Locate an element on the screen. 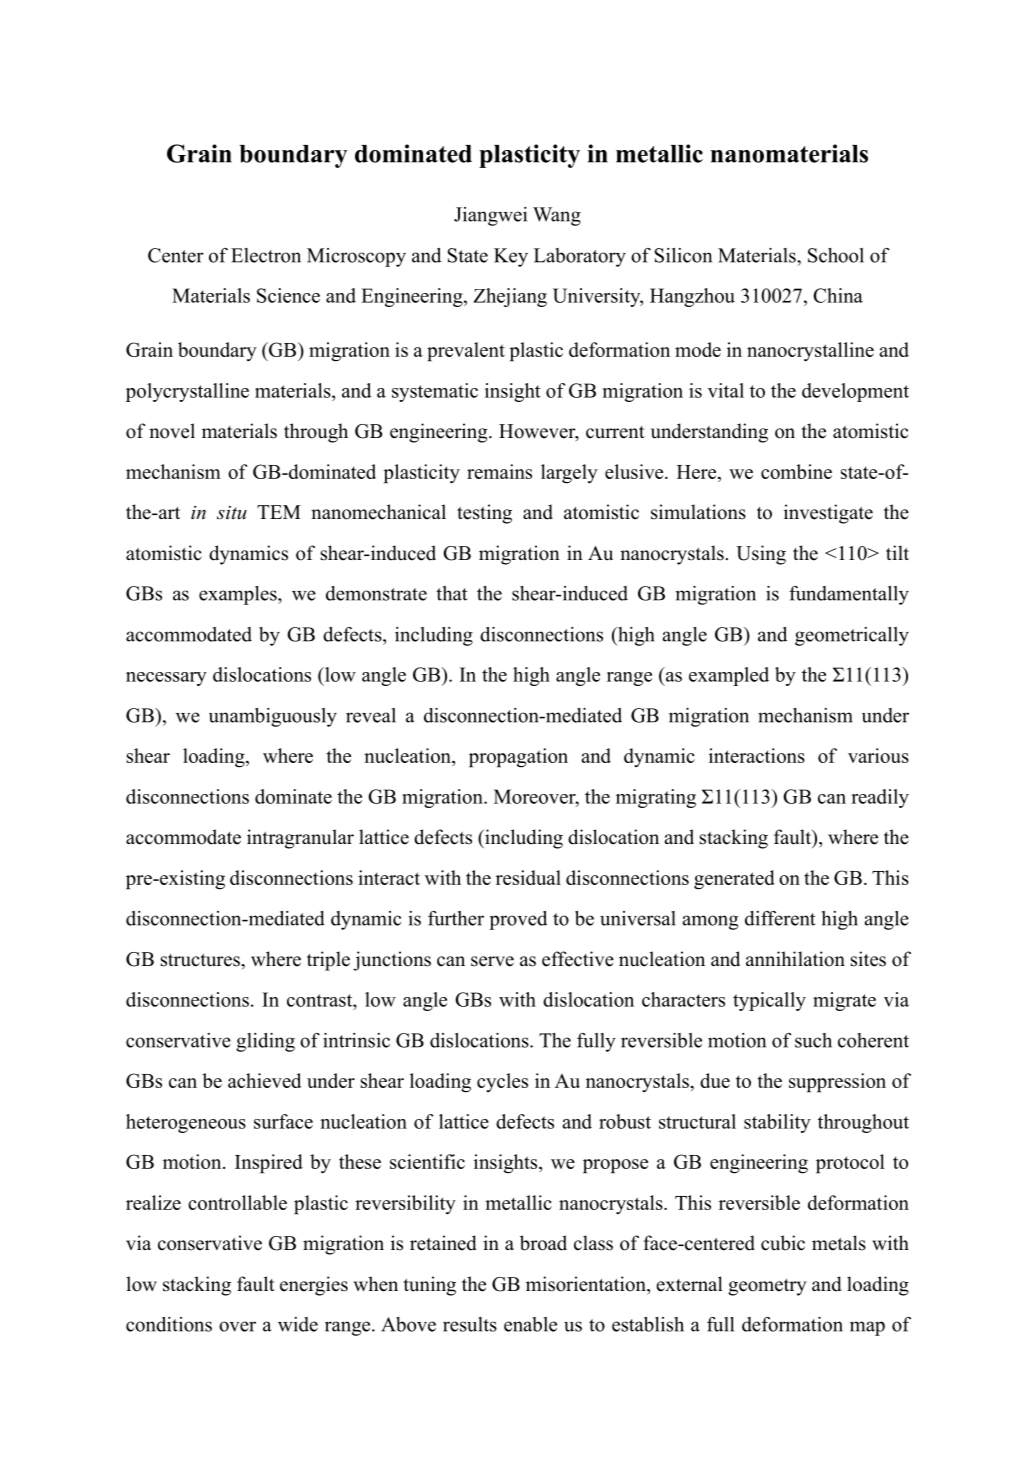 Image resolution: width=1033 pixels, height=1461 pixels. various is located at coordinates (878, 755).
